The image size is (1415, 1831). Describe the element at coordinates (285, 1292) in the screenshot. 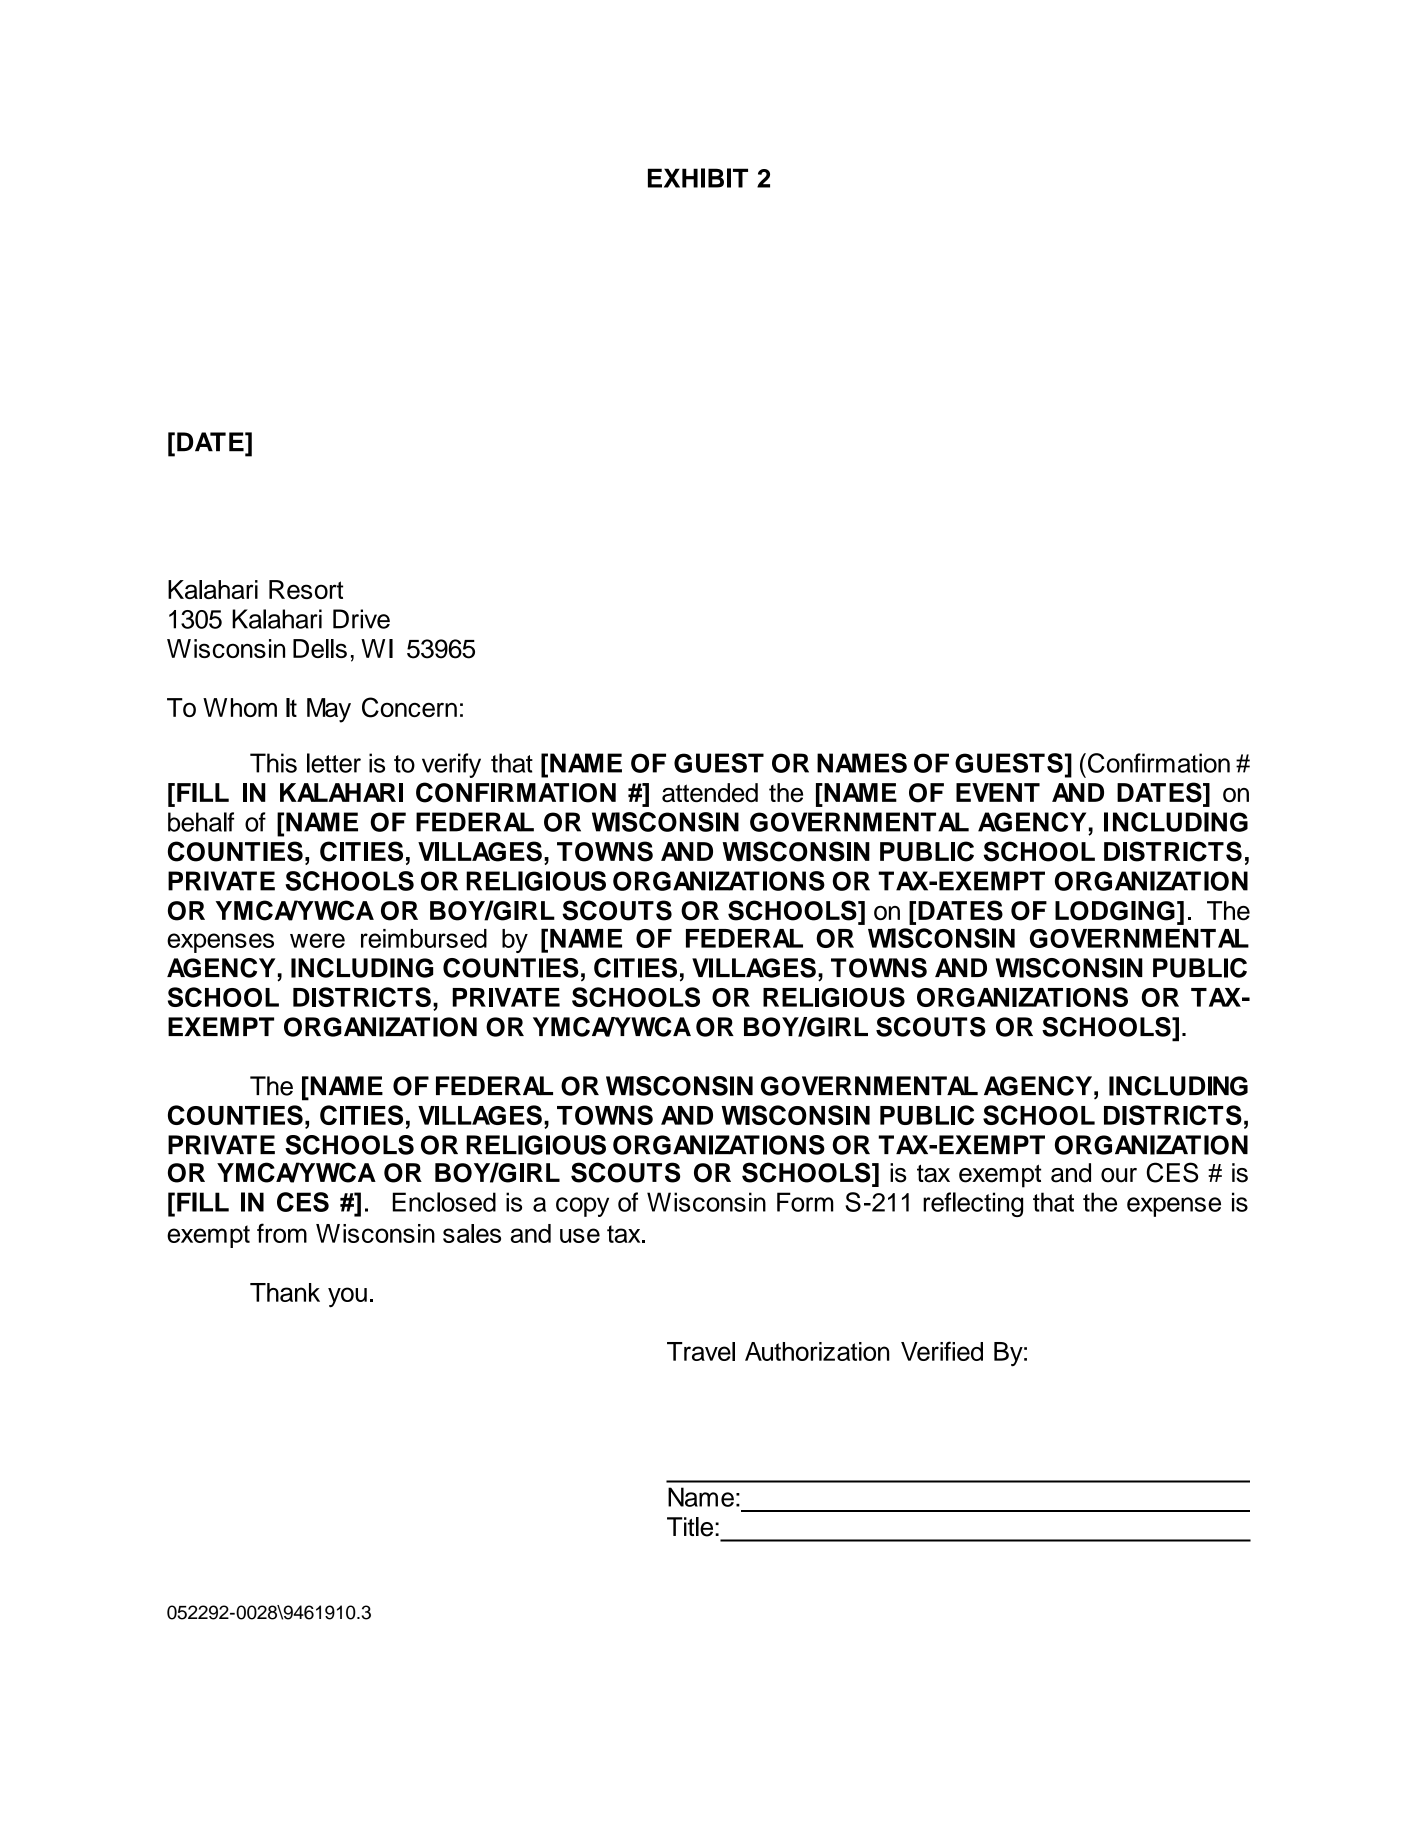

I see `Thank` at that location.
